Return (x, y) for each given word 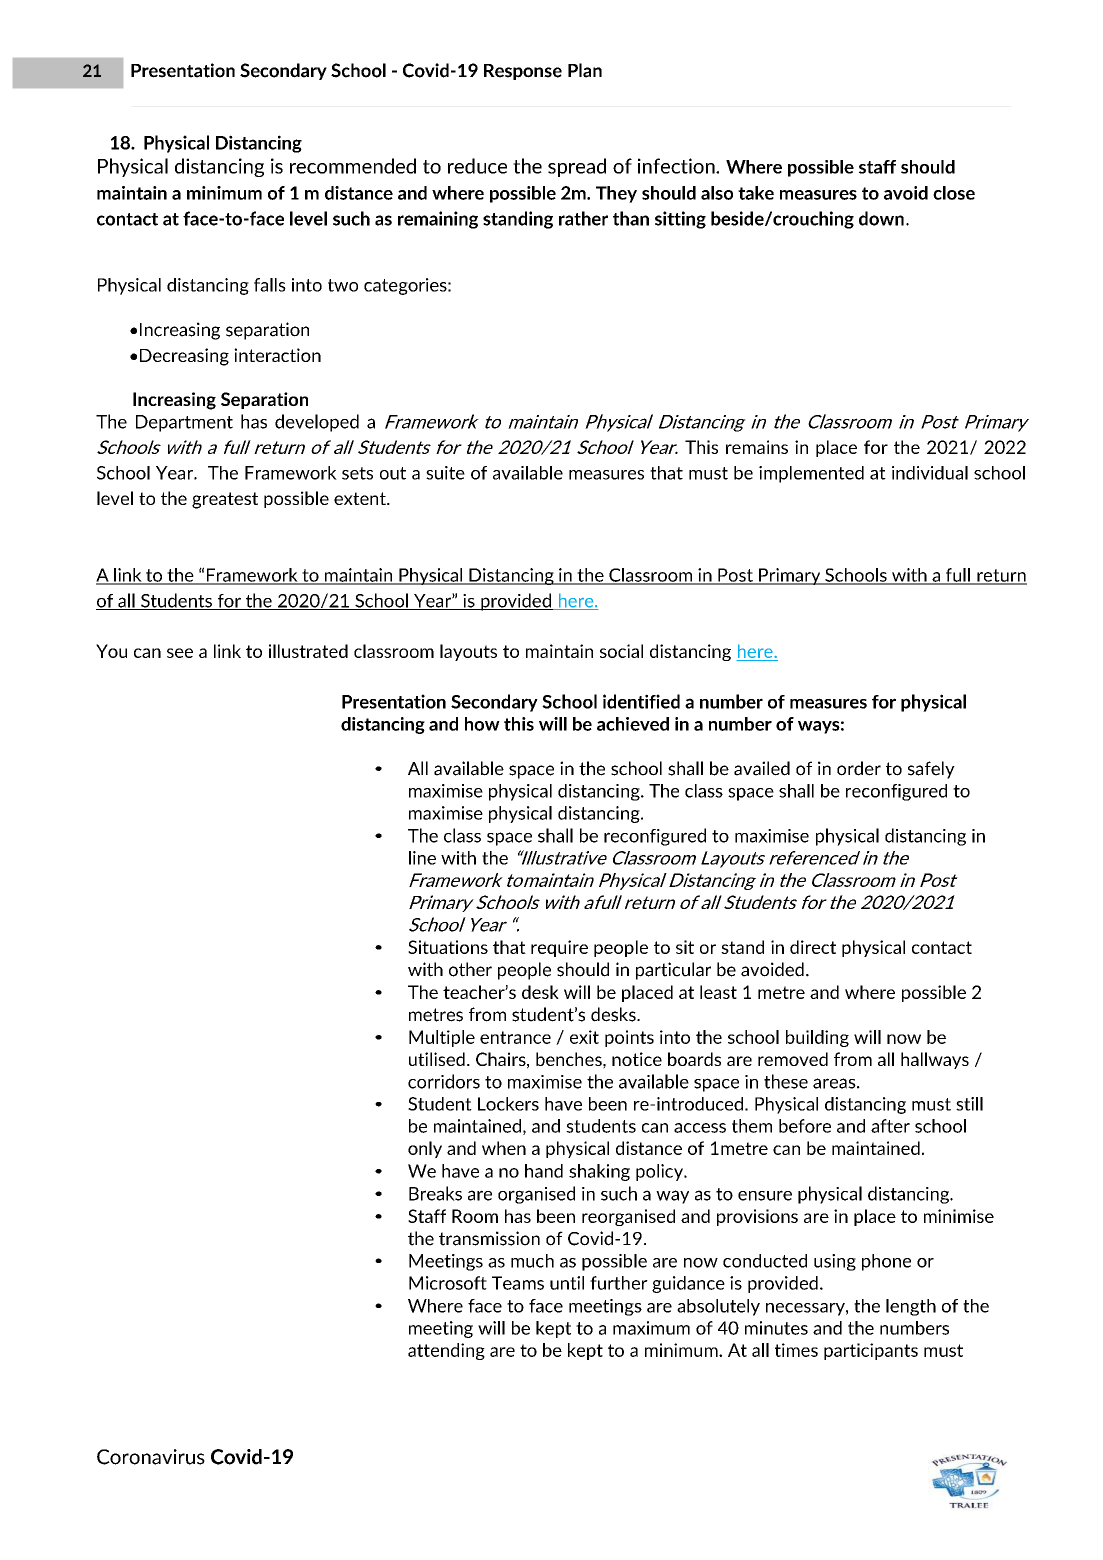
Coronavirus (151, 1457)
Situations (448, 947)
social (621, 651)
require (559, 948)
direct (813, 947)
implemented (811, 474)
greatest (225, 500)
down (881, 218)
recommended (353, 166)
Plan (585, 70)
